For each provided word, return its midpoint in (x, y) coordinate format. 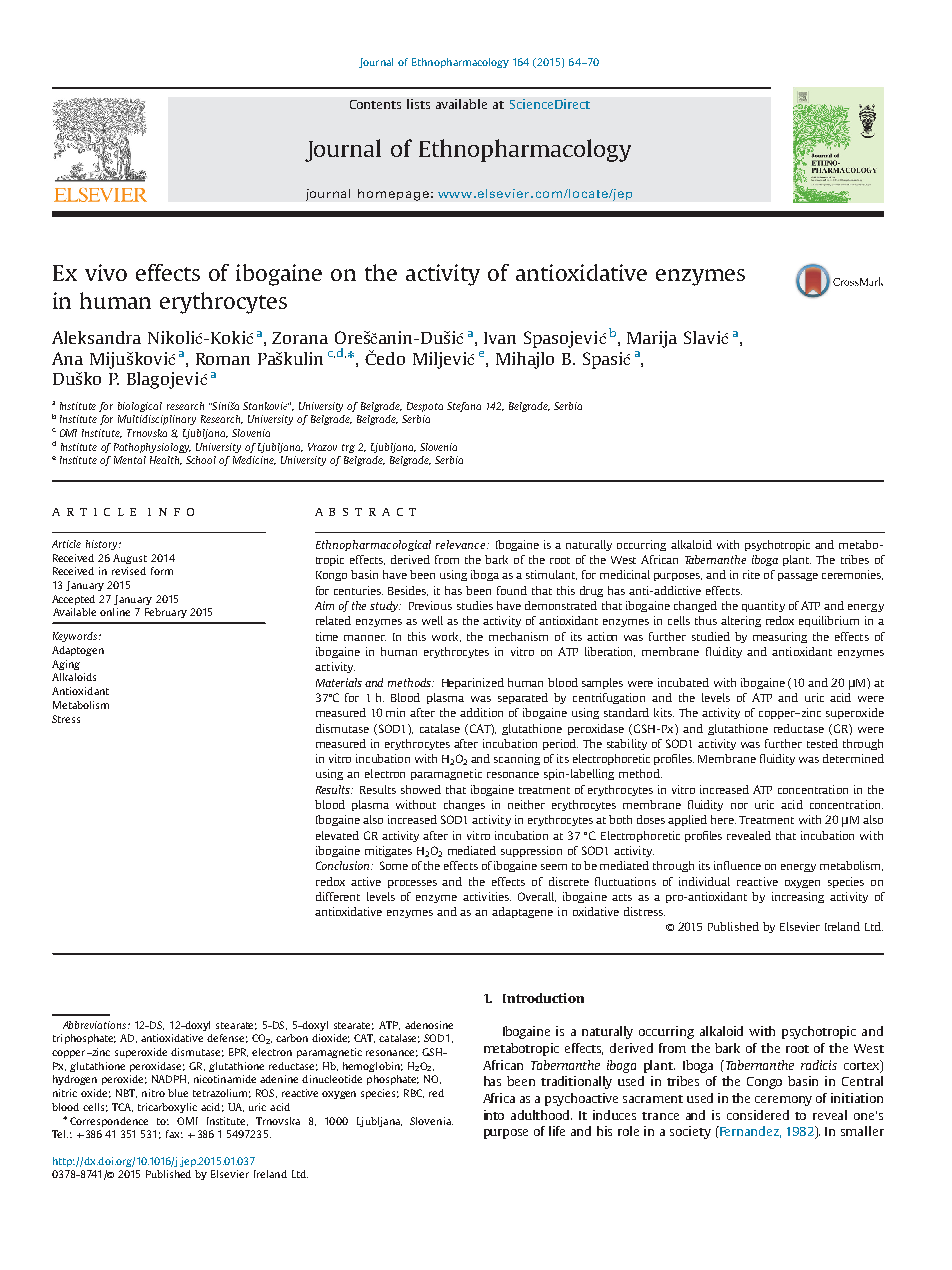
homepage (393, 195)
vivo (106, 272)
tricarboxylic (167, 1108)
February (166, 613)
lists (418, 104)
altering (741, 621)
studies (475, 605)
